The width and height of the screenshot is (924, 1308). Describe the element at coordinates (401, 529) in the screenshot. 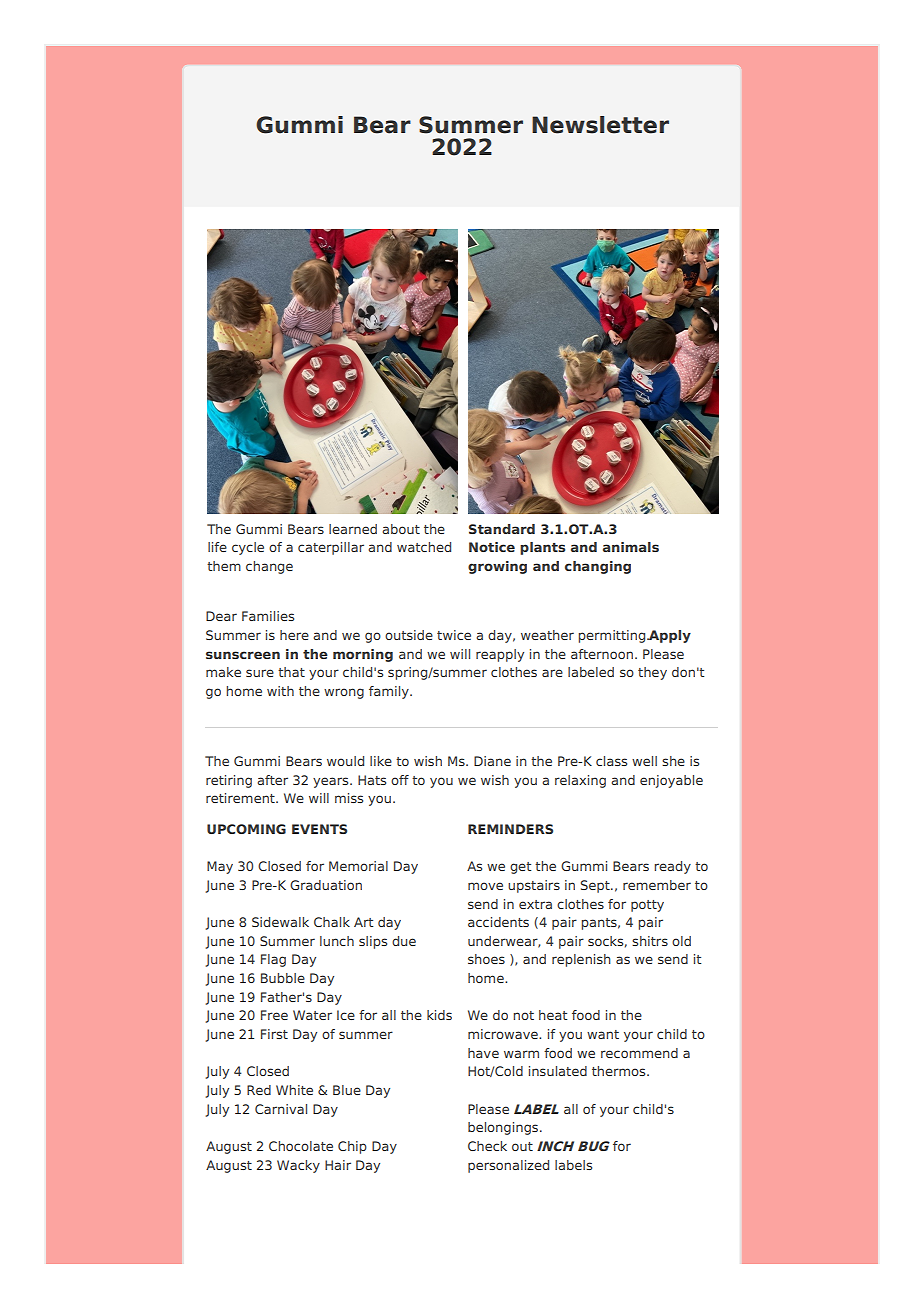

I see `about` at that location.
